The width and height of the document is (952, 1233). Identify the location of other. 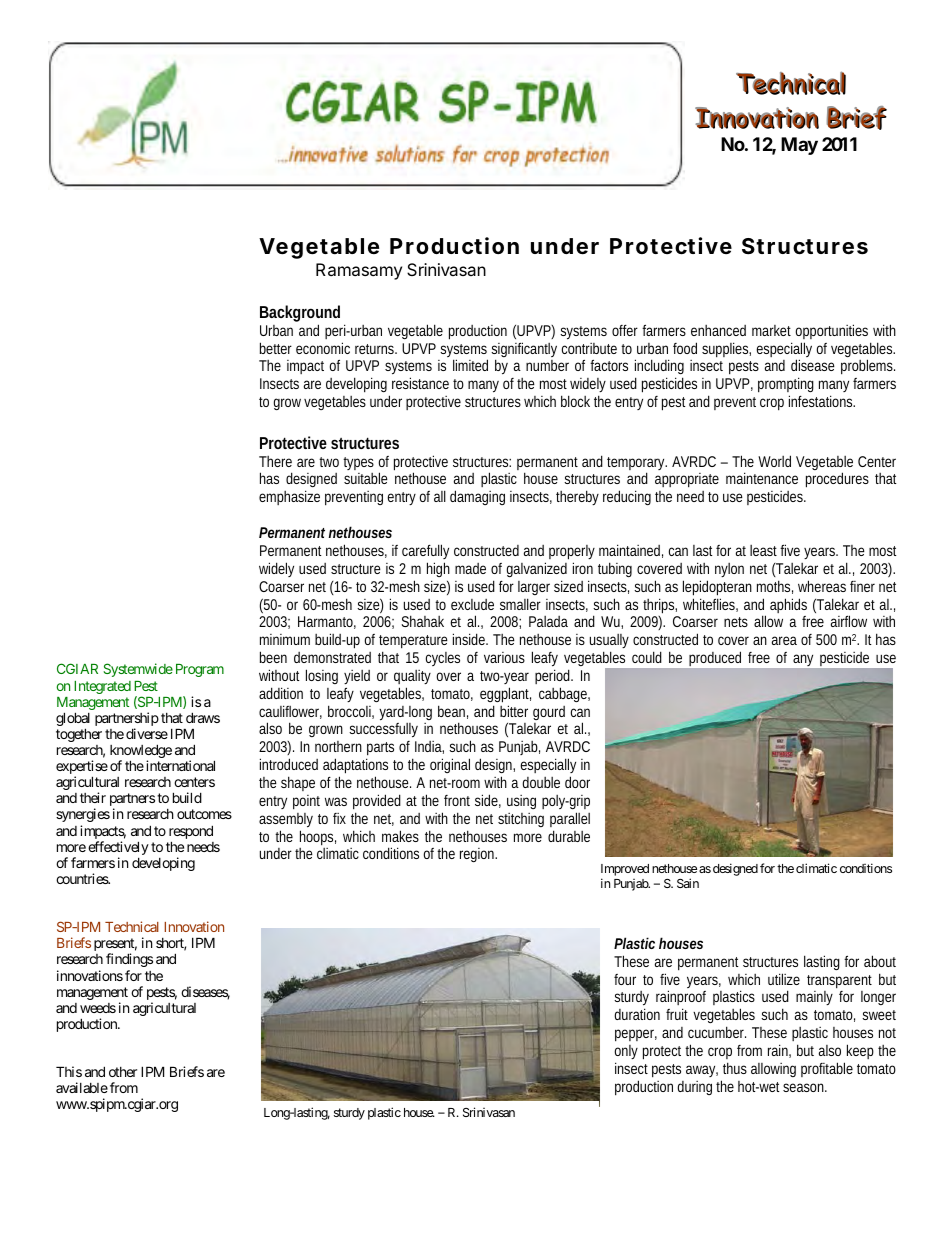
(123, 1072).
